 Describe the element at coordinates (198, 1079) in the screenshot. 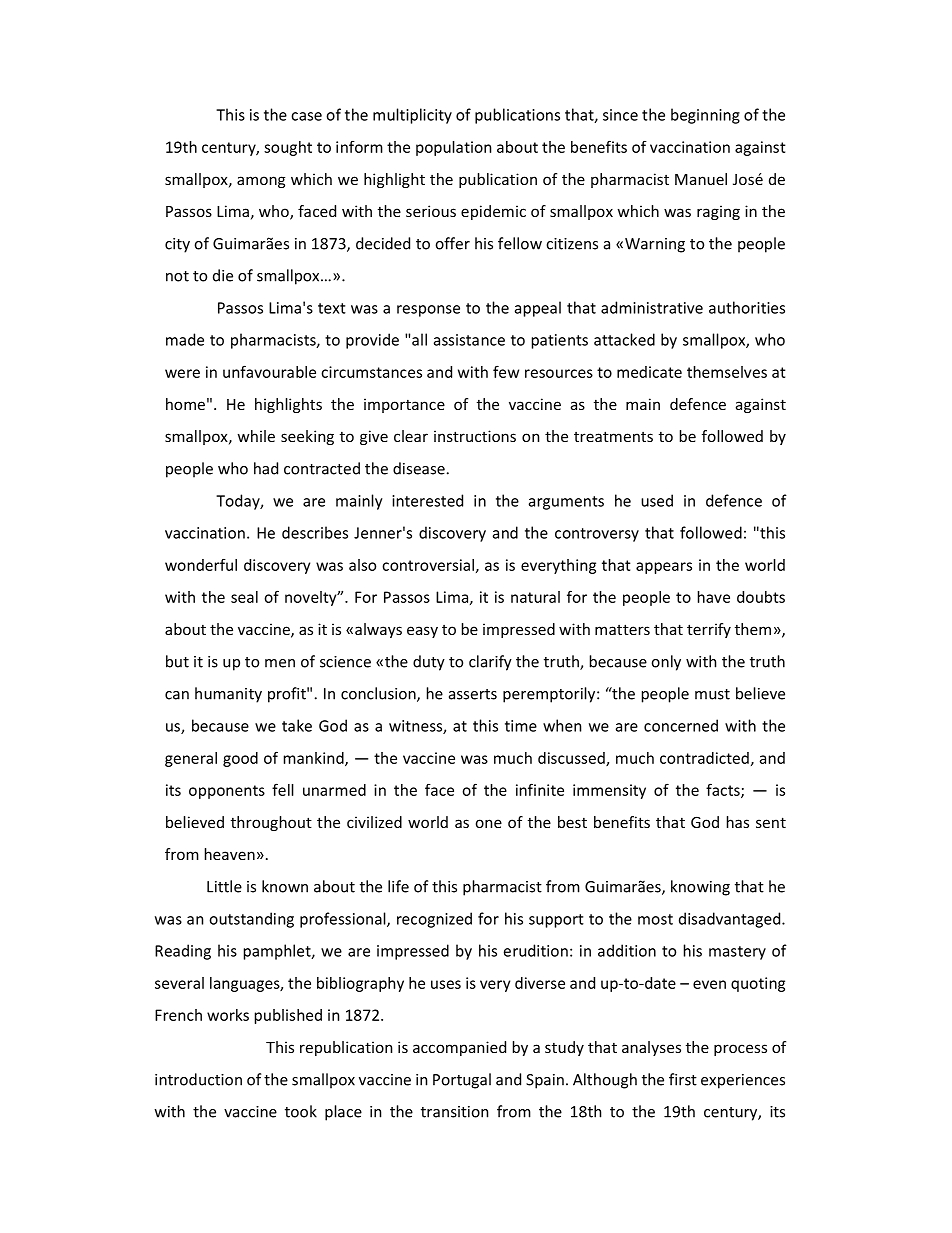

I see `introduction` at that location.
